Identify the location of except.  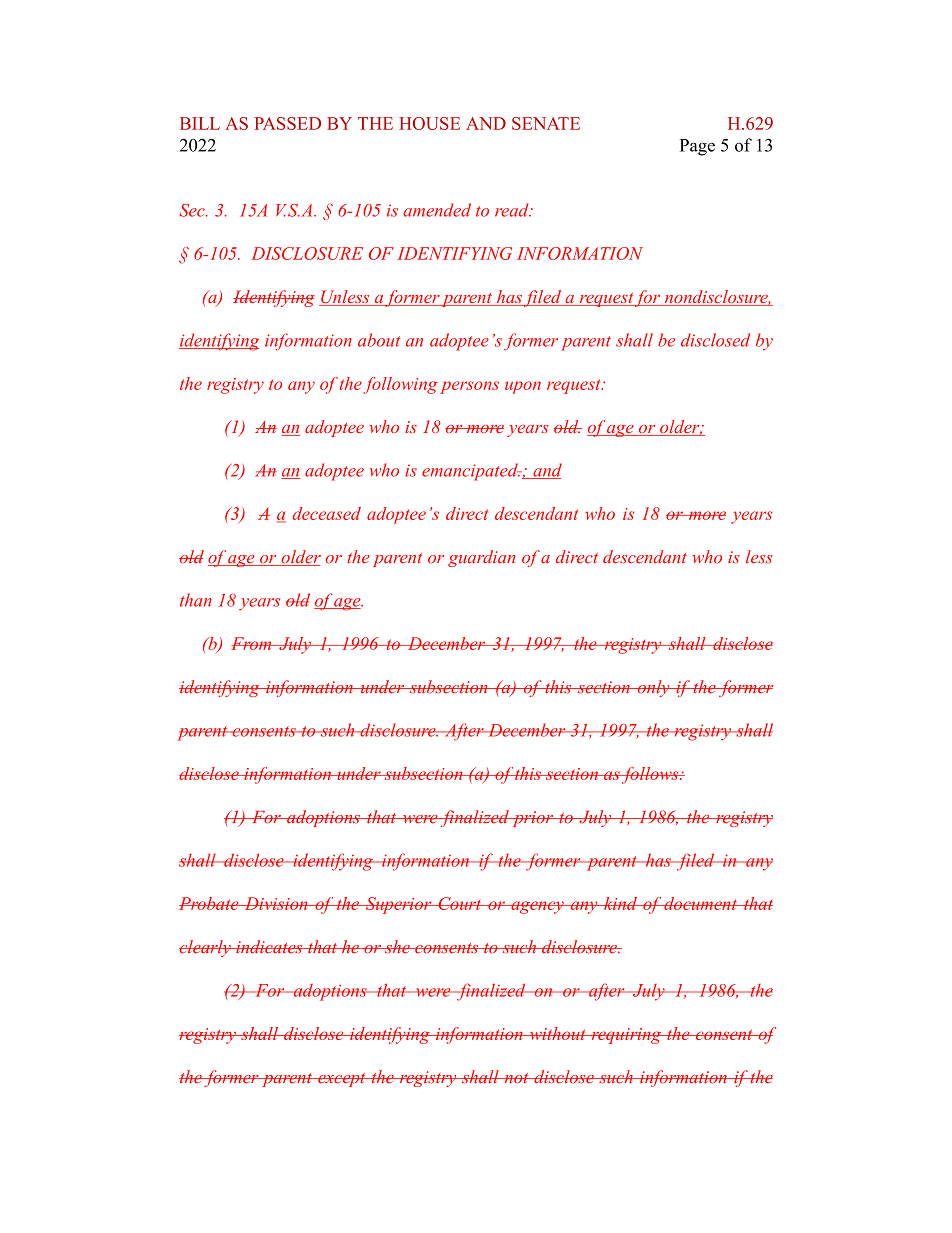
(342, 1080).
